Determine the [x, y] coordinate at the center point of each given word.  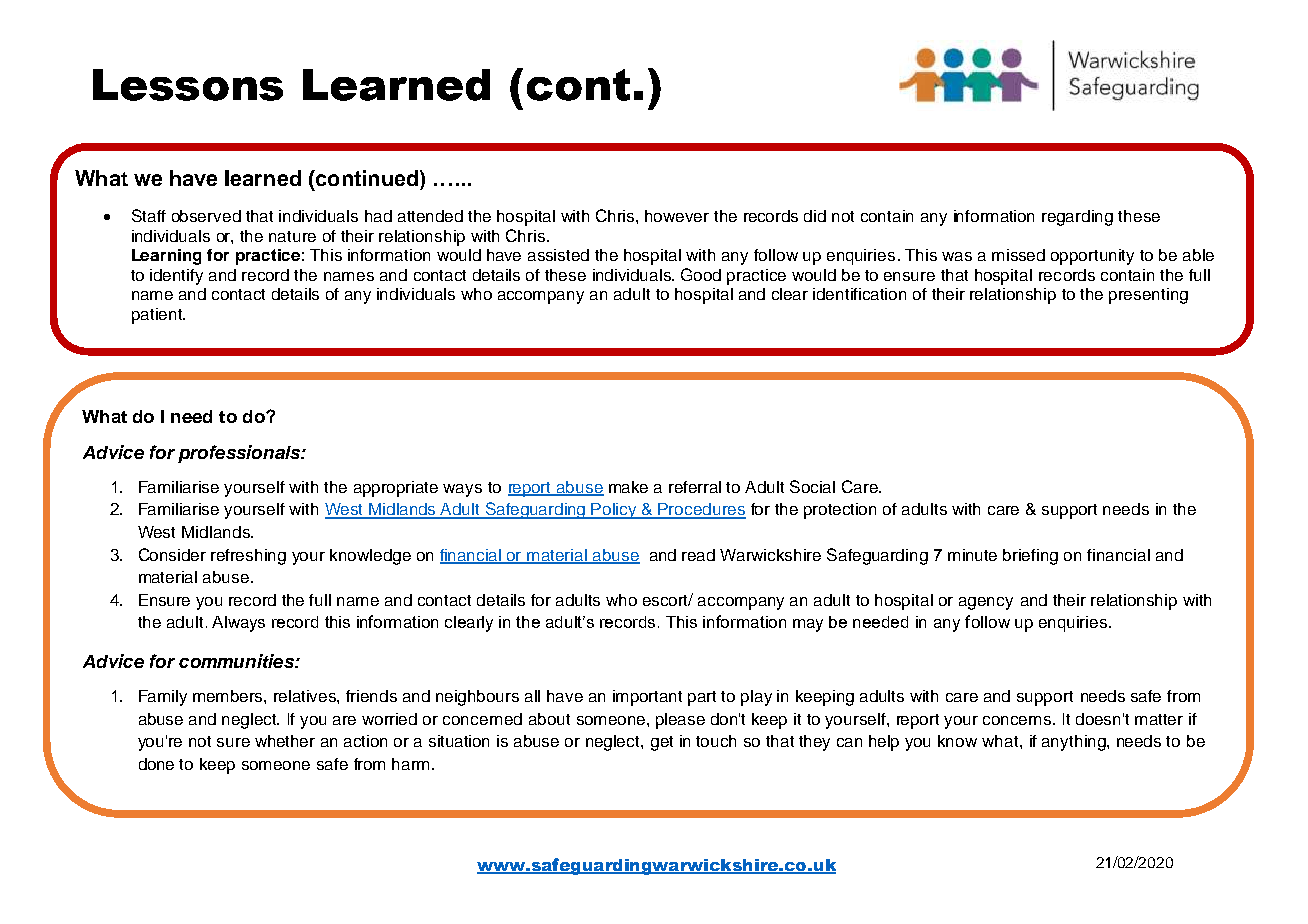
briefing [1030, 557]
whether [285, 741]
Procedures [701, 510]
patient [158, 316]
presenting [1148, 296]
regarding [1077, 218]
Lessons [188, 85]
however [677, 216]
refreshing [248, 557]
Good [701, 274]
